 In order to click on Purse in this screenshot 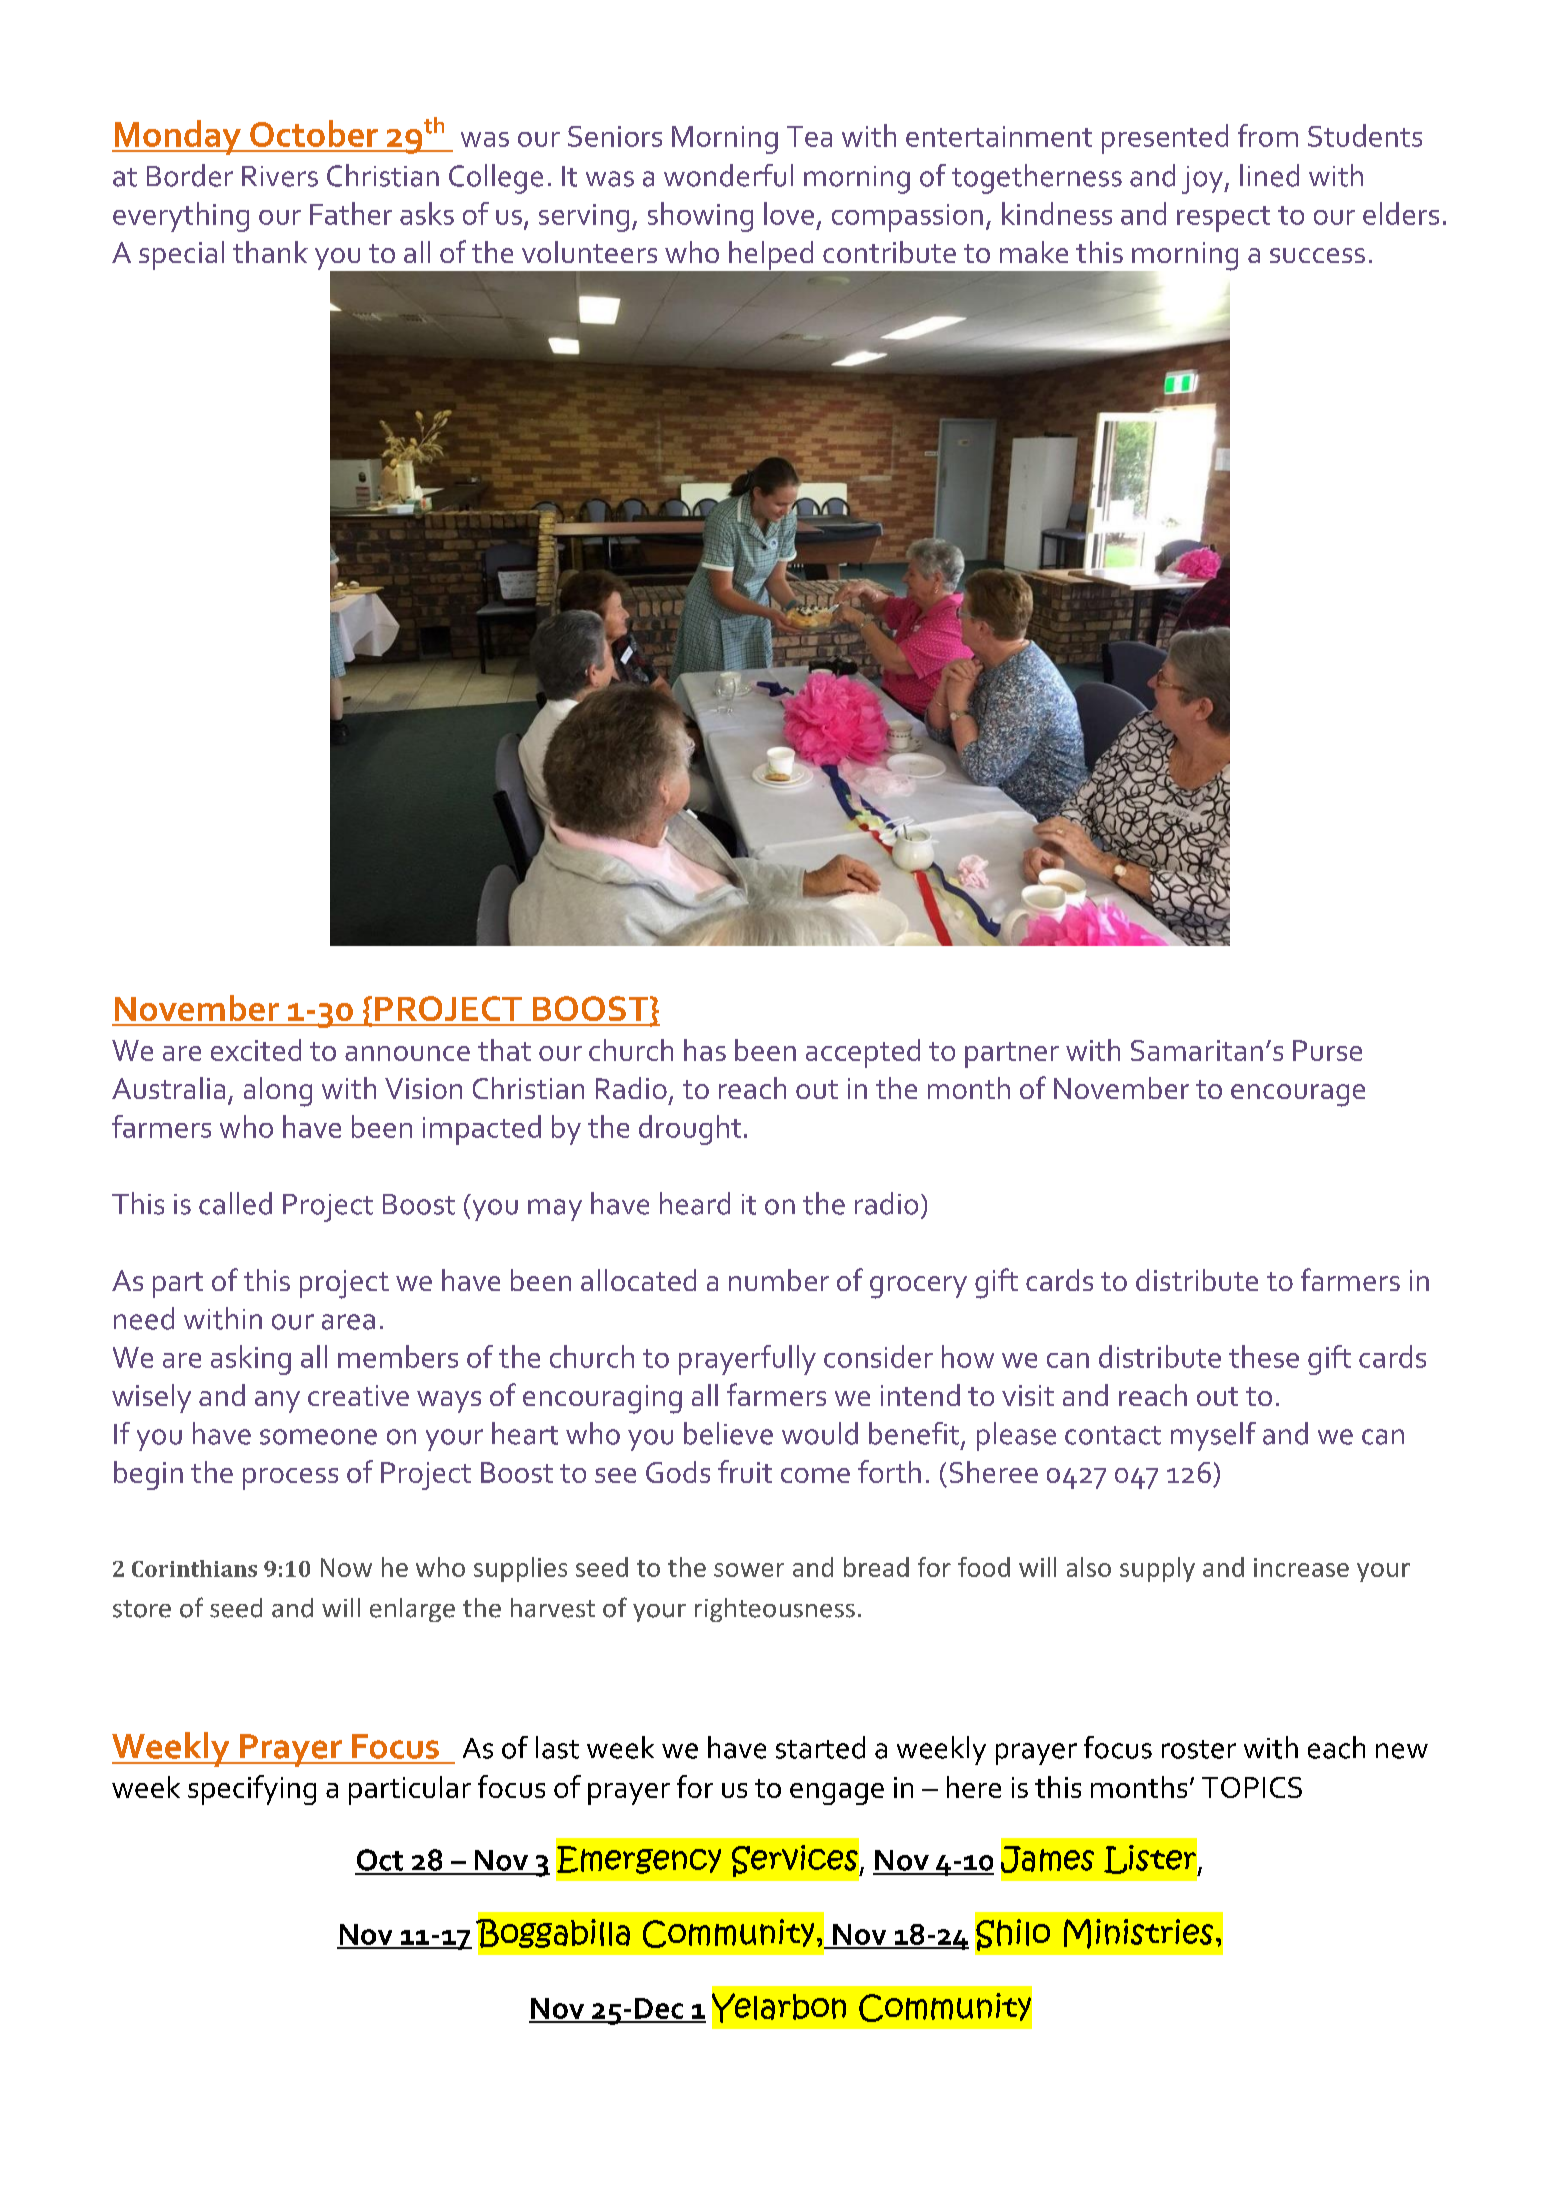, I will do `click(1327, 1050)`.
